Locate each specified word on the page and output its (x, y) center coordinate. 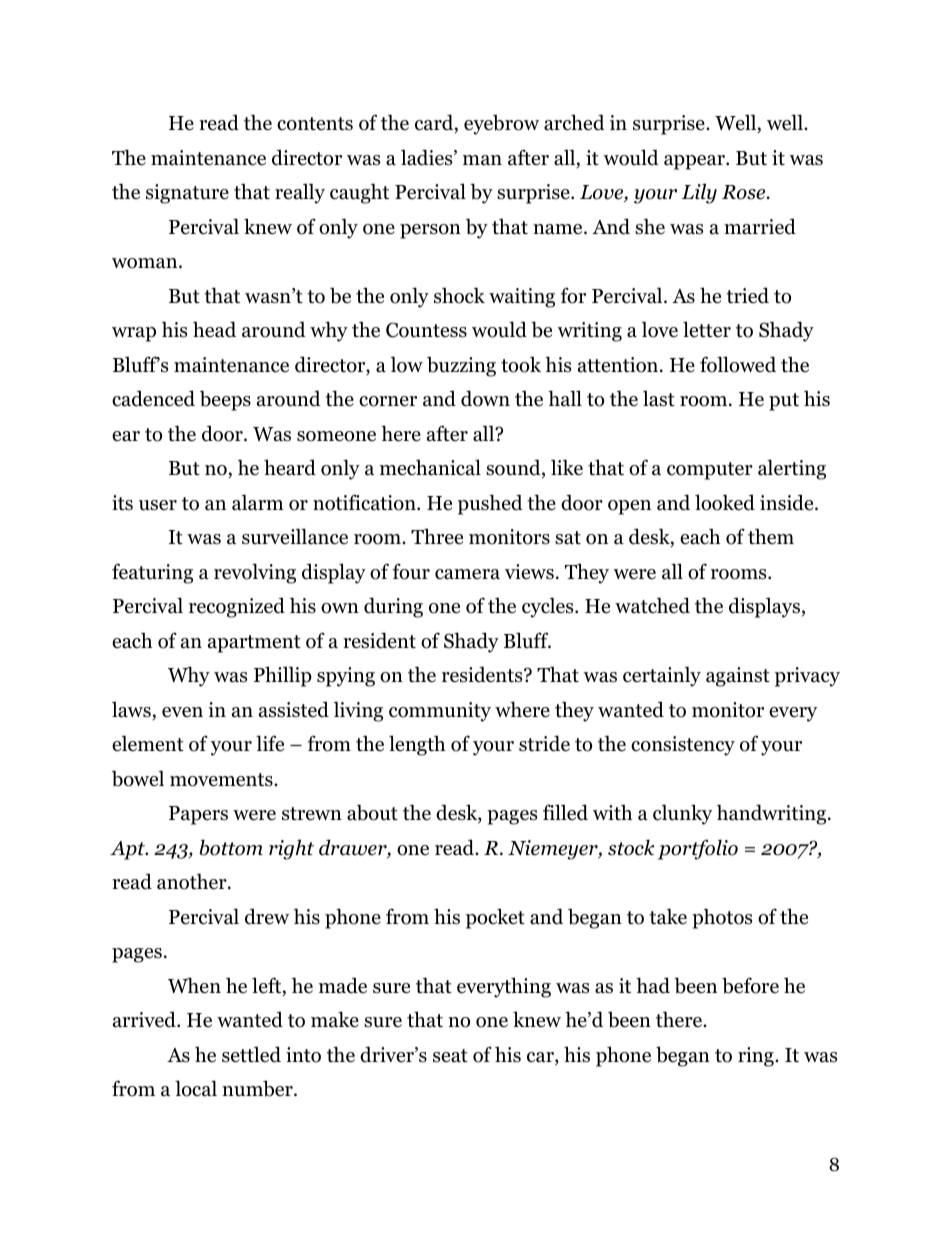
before (750, 985)
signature (187, 194)
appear (695, 162)
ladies (428, 157)
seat (450, 1056)
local (196, 1088)
